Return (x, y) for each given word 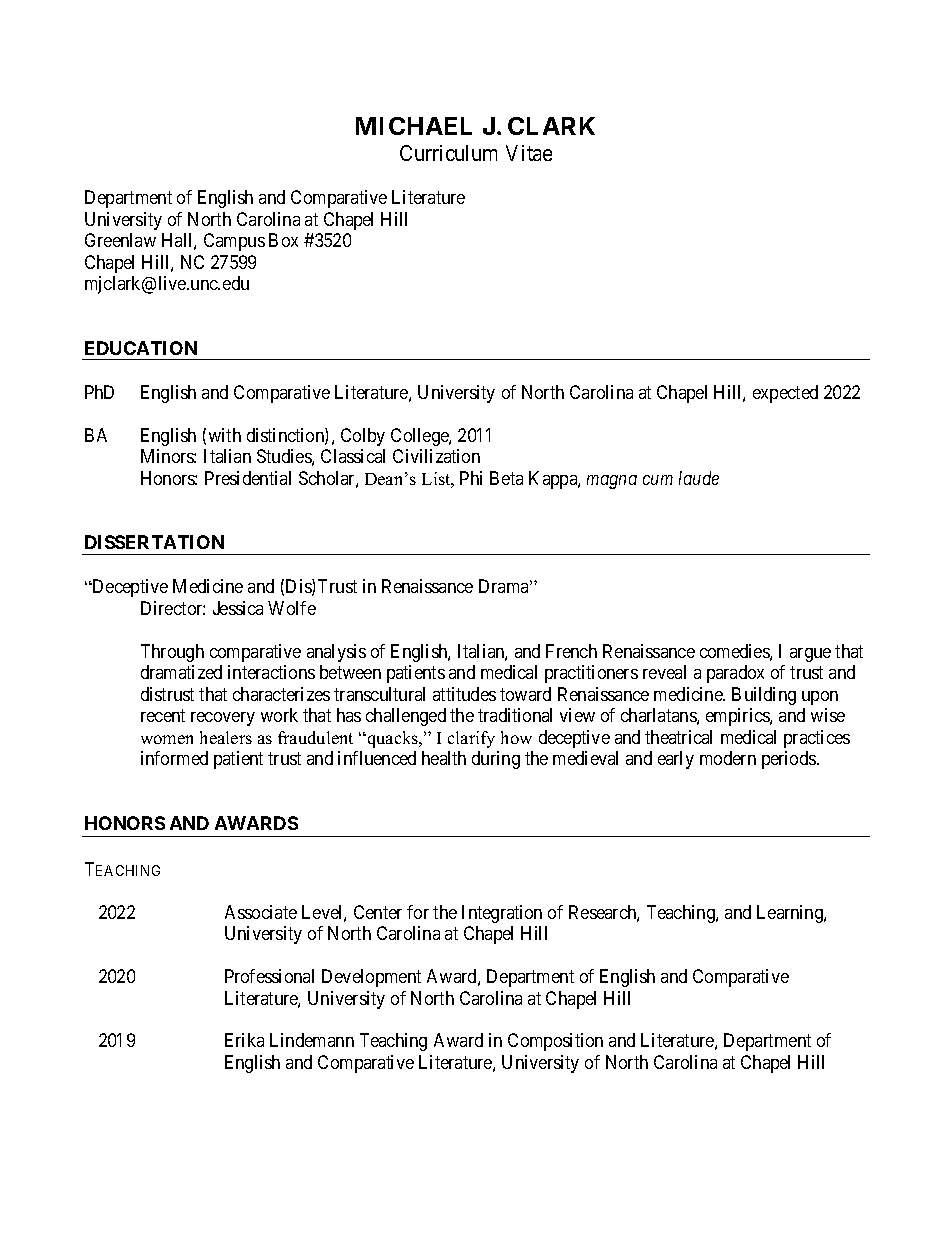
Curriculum (448, 153)
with (225, 435)
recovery (223, 719)
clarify (471, 739)
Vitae (529, 153)
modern (728, 758)
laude (699, 478)
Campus (234, 242)
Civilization (436, 456)
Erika (244, 1040)
